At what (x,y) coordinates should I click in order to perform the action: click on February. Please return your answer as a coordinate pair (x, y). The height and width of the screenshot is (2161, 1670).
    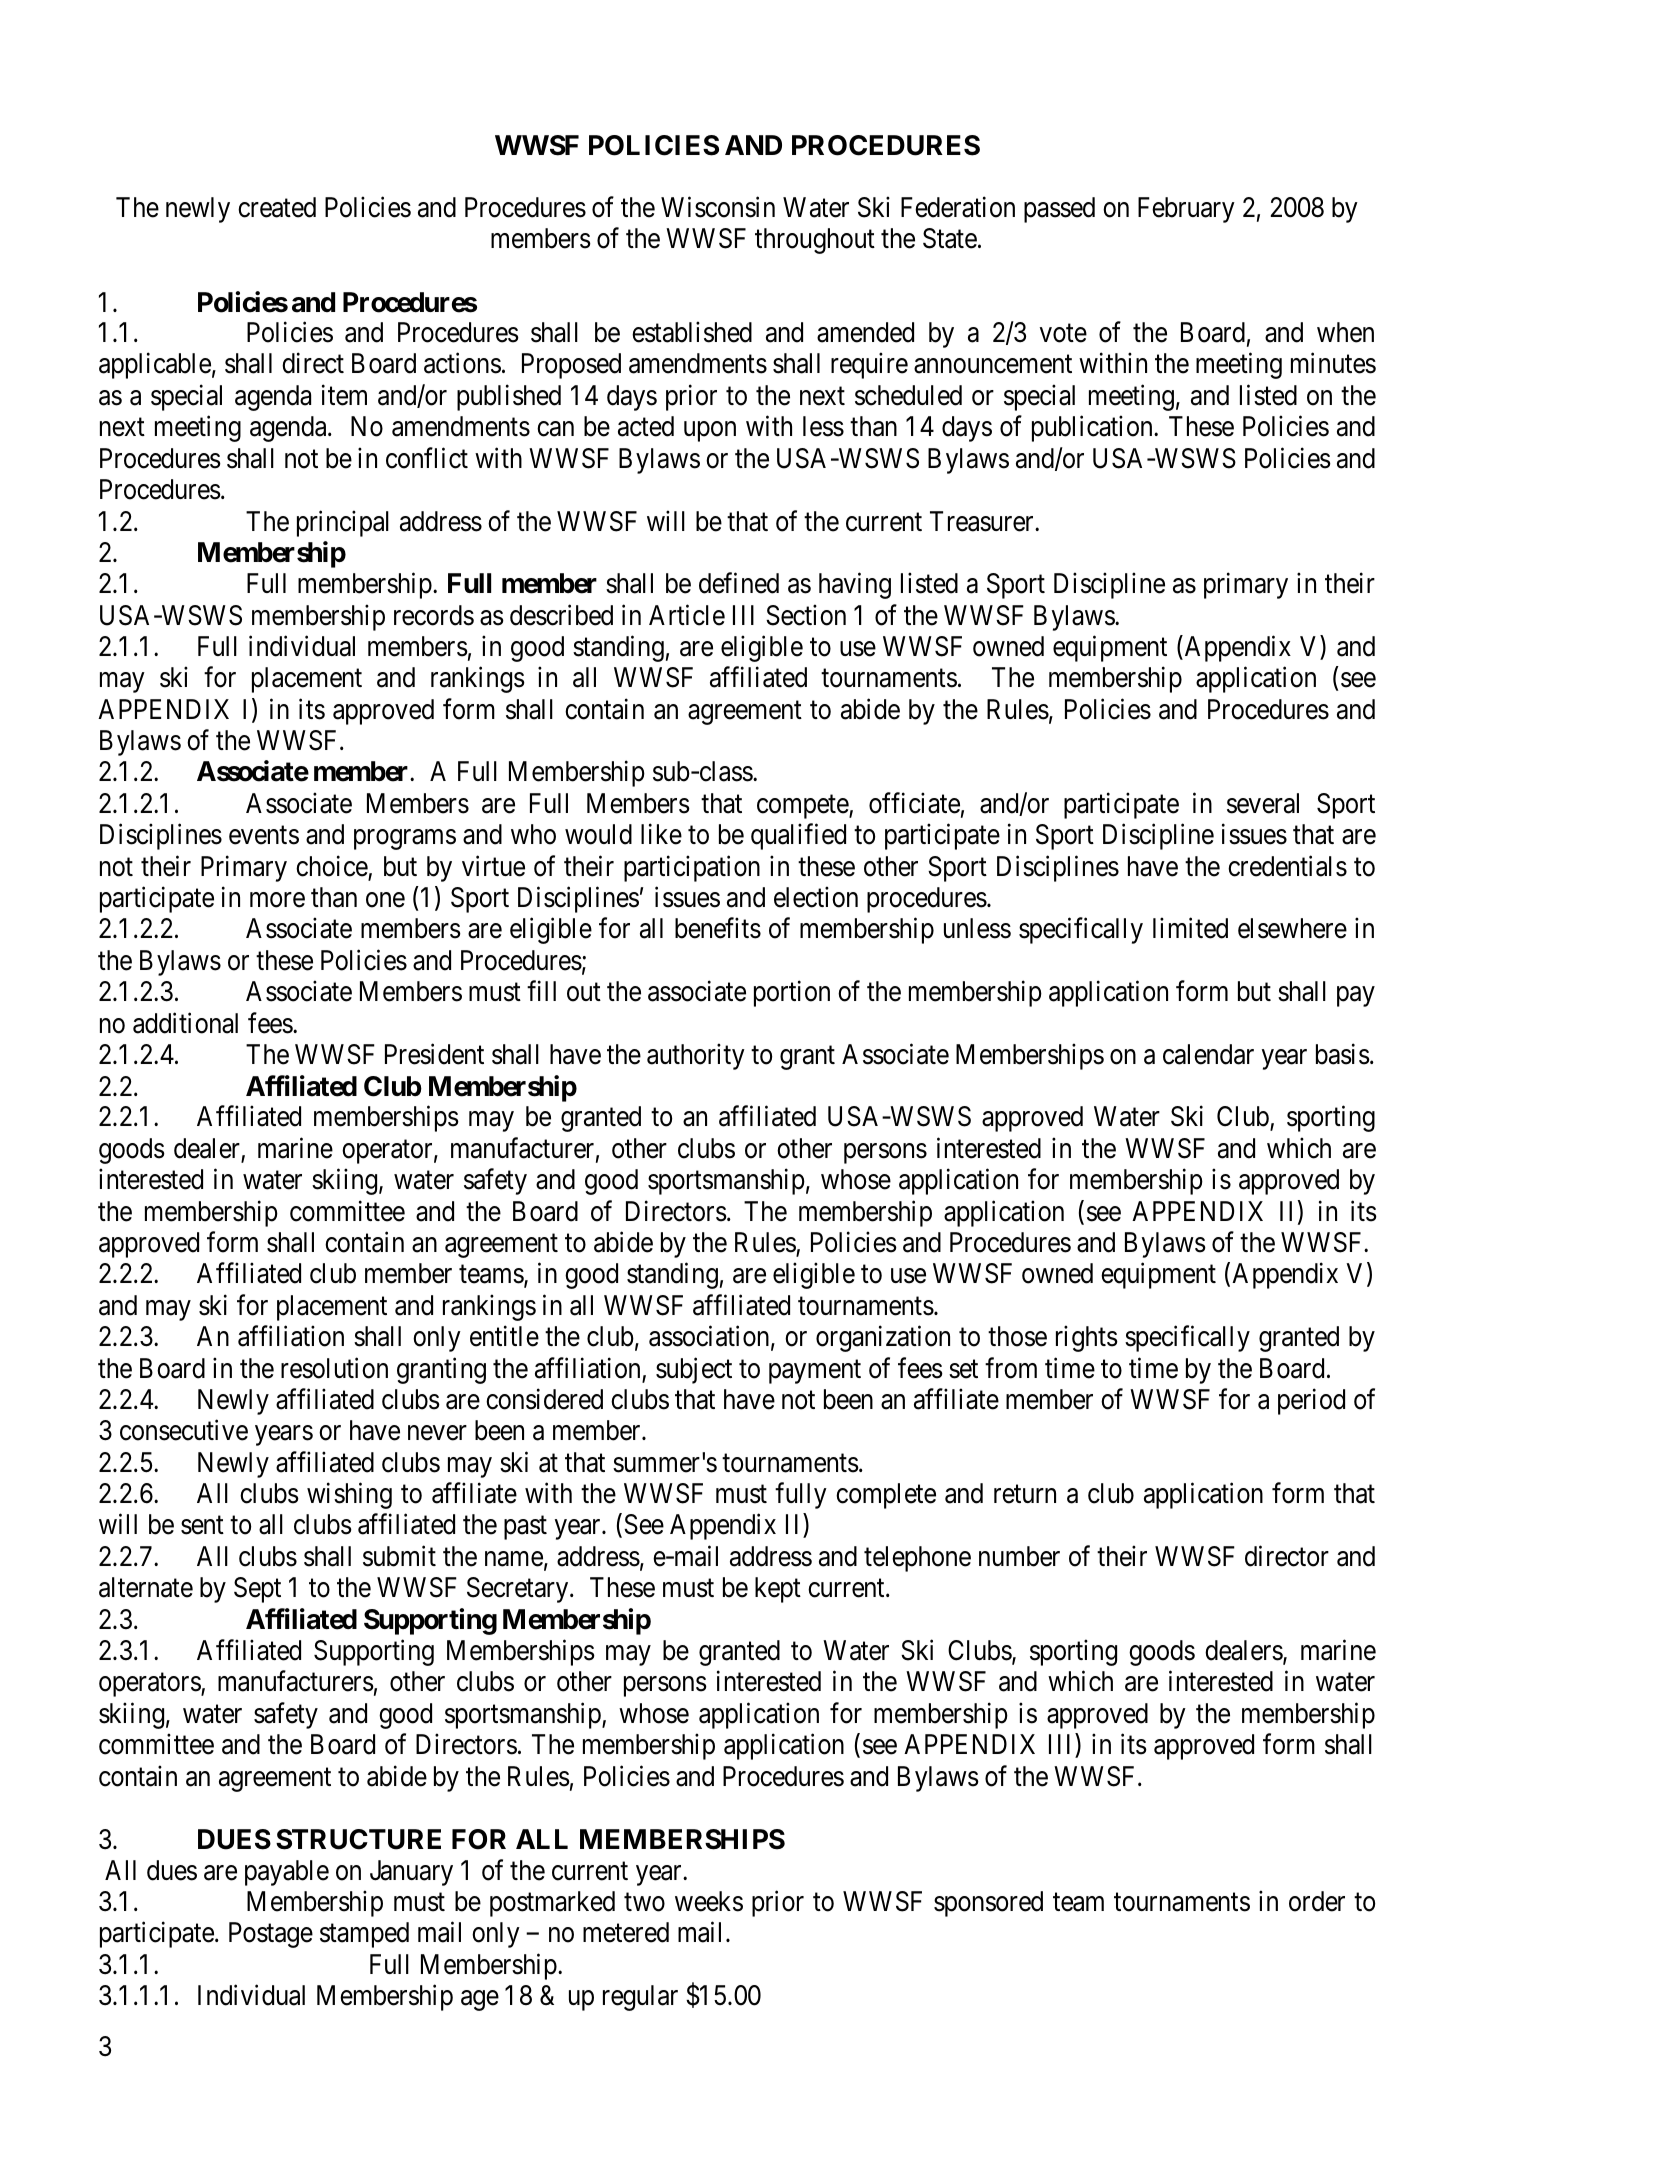
    Looking at the image, I should click on (1186, 210).
